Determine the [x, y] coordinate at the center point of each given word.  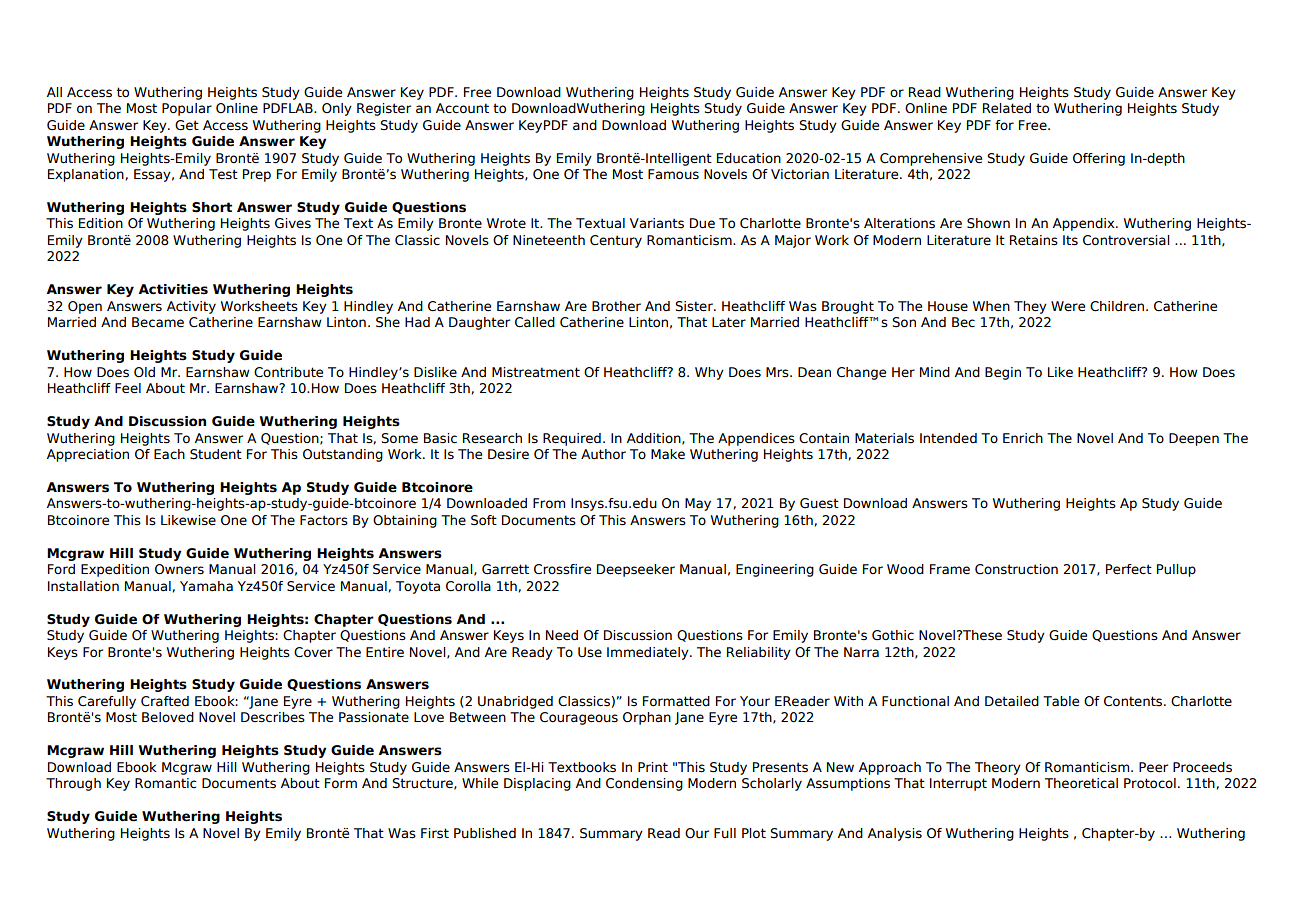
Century [616, 241]
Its [1070, 240]
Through [73, 784]
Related [1007, 108]
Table [1061, 701]
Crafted [165, 701]
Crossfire [562, 569]
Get [187, 125]
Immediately [649, 653]
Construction [1016, 569]
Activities [173, 289]
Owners [179, 569]
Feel [128, 388]
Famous [673, 174]
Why [709, 373]
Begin [1003, 373]
